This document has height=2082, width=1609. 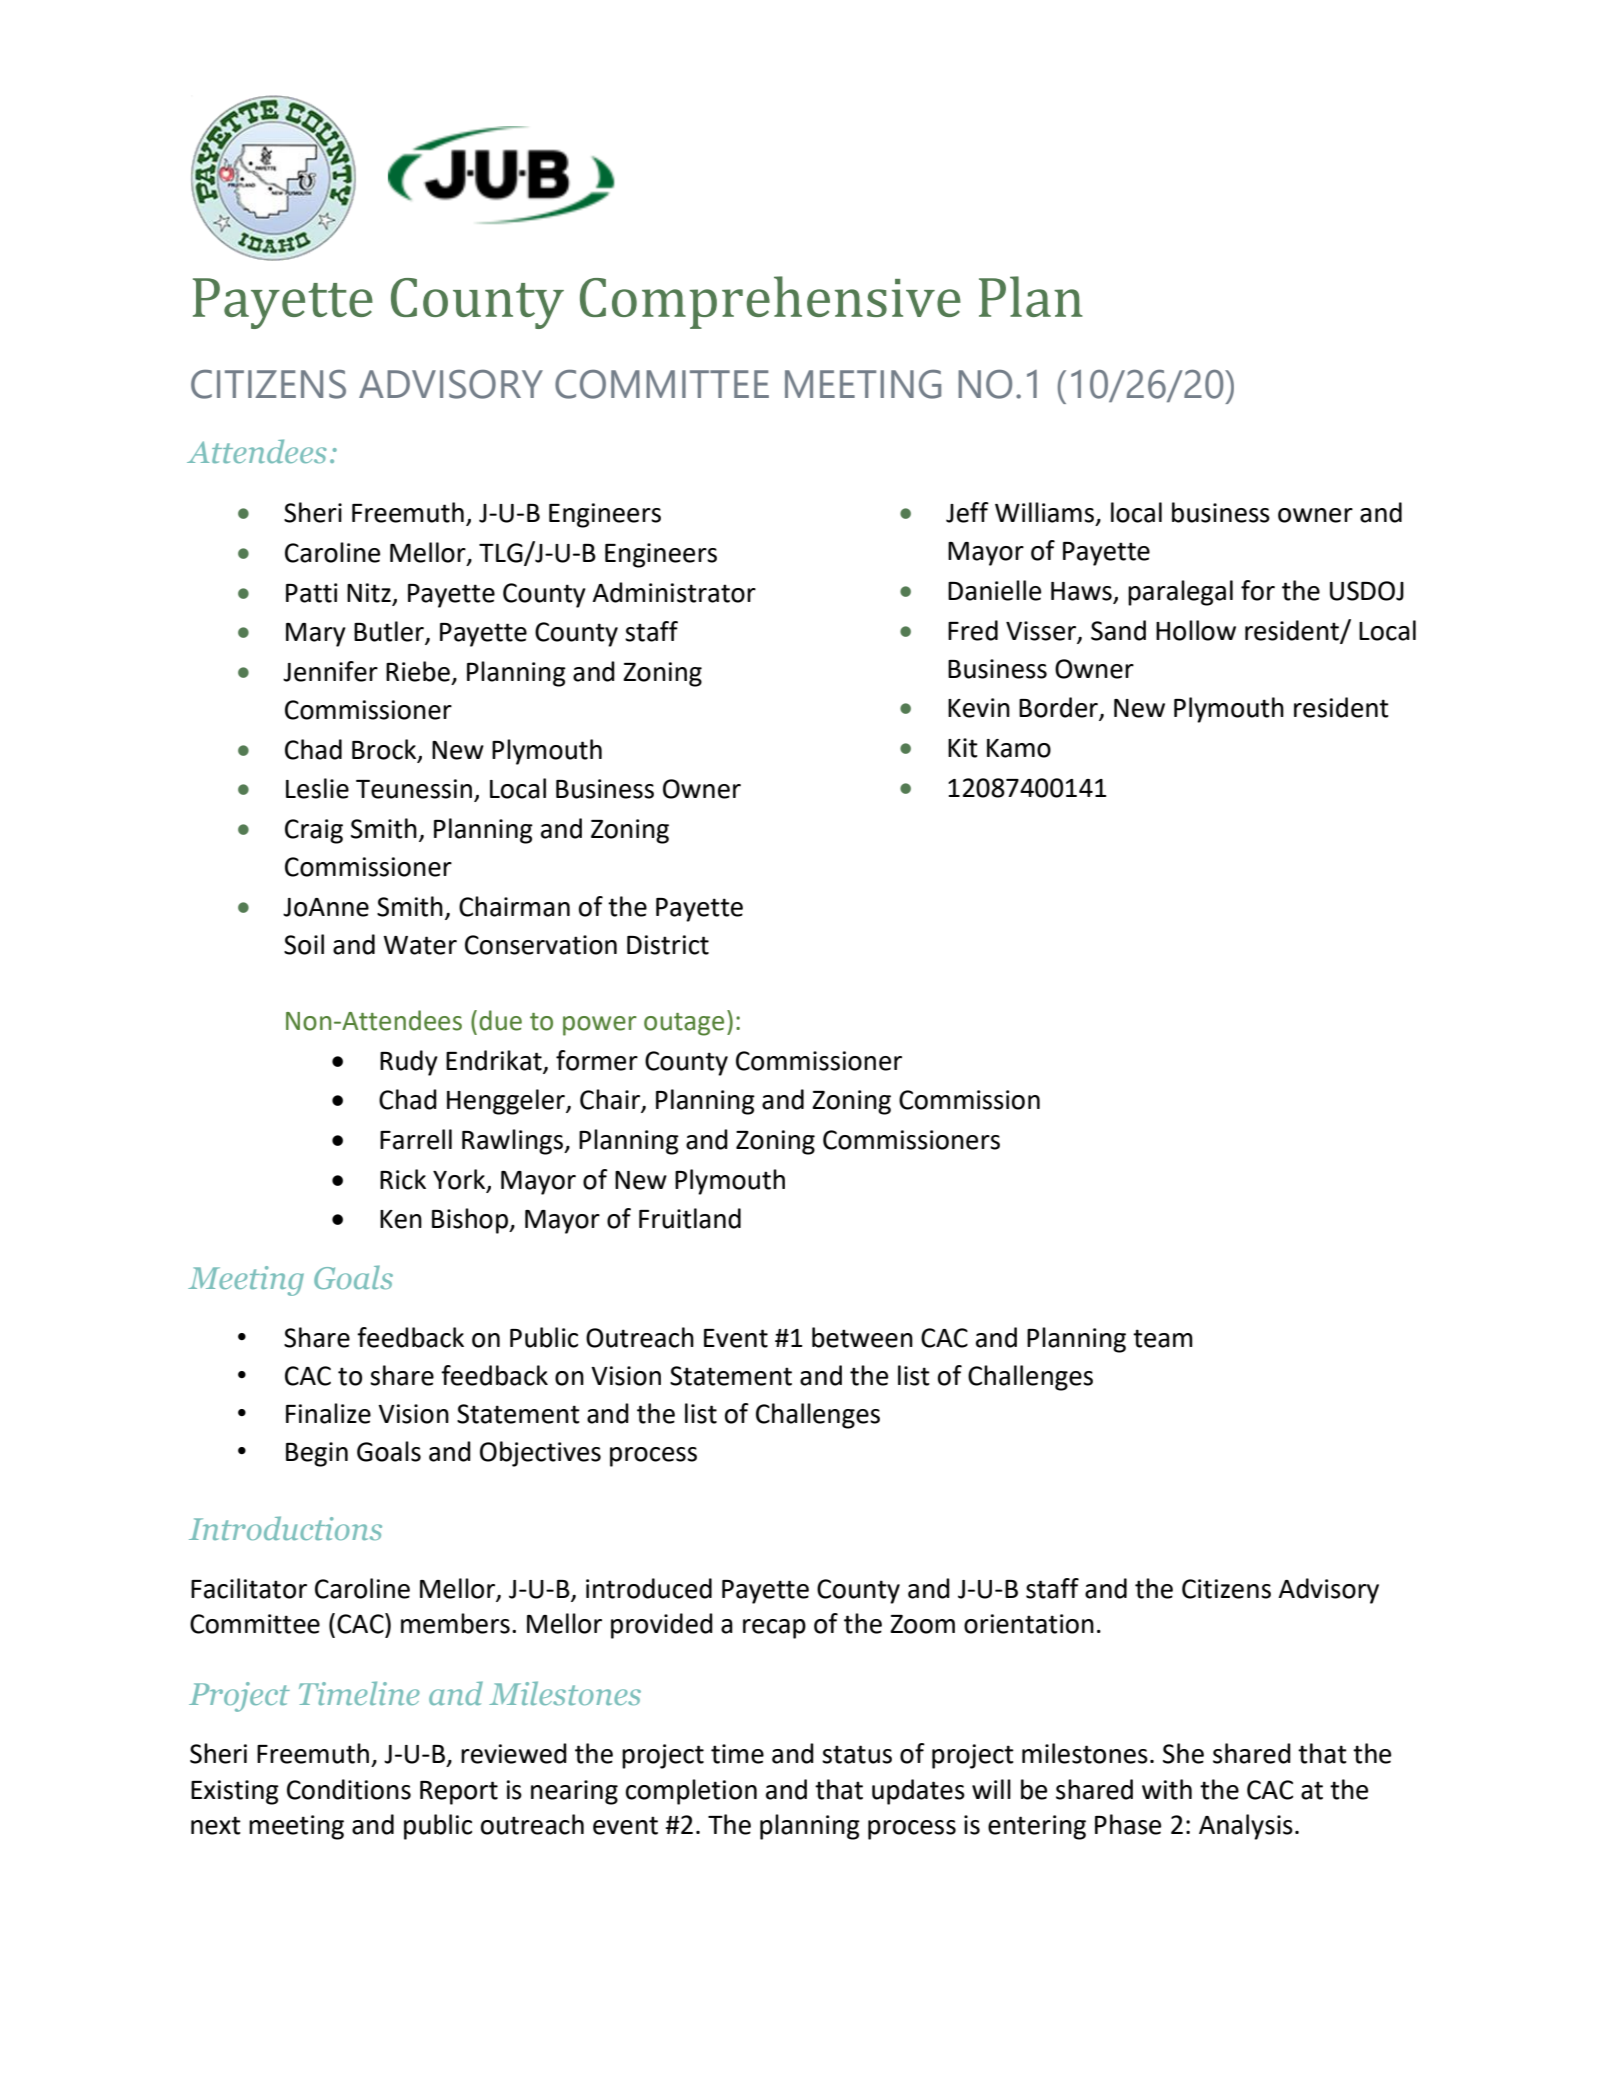 What do you see at coordinates (684, 1024) in the document?
I see `outage` at bounding box center [684, 1024].
